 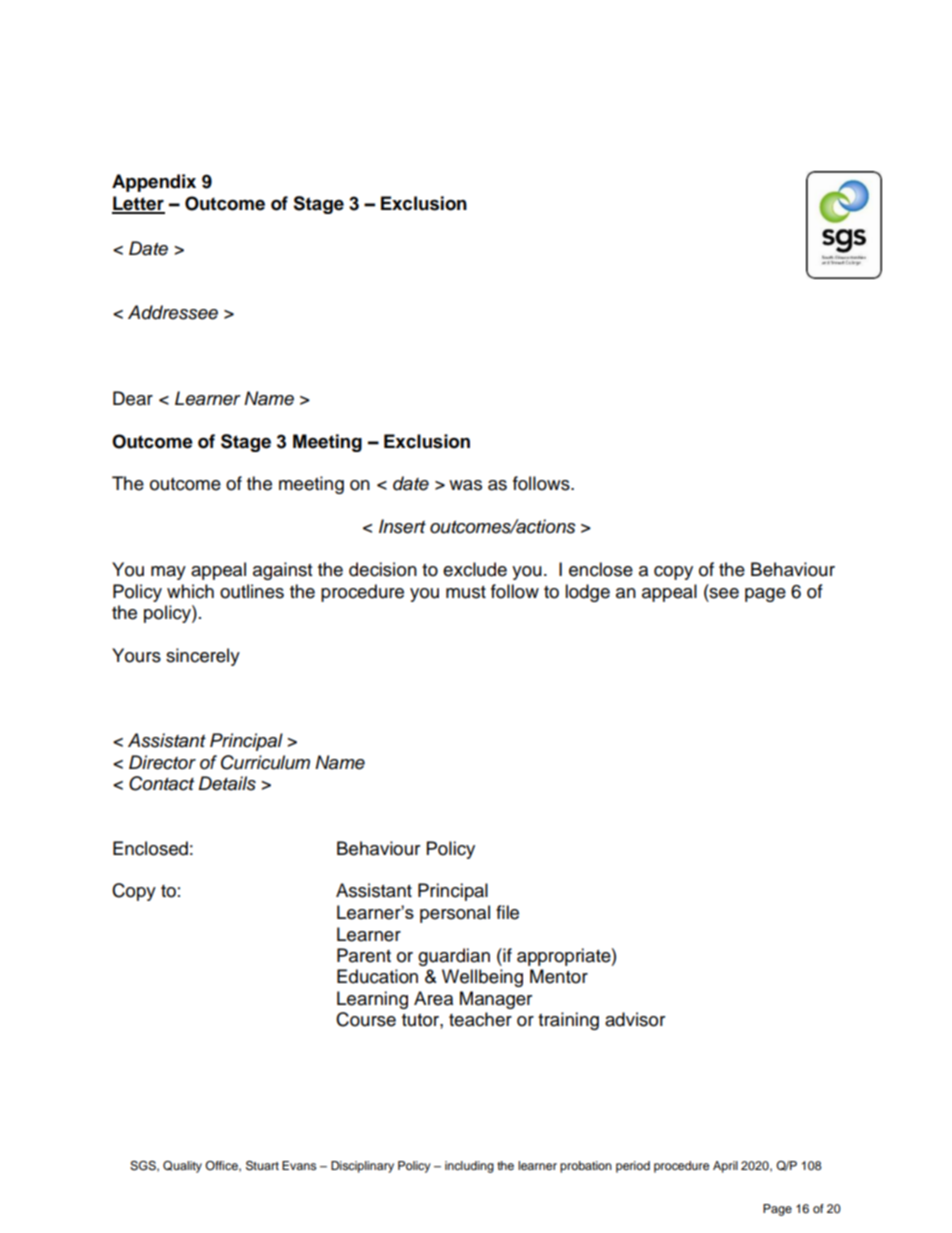 I want to click on was, so click(x=465, y=485).
